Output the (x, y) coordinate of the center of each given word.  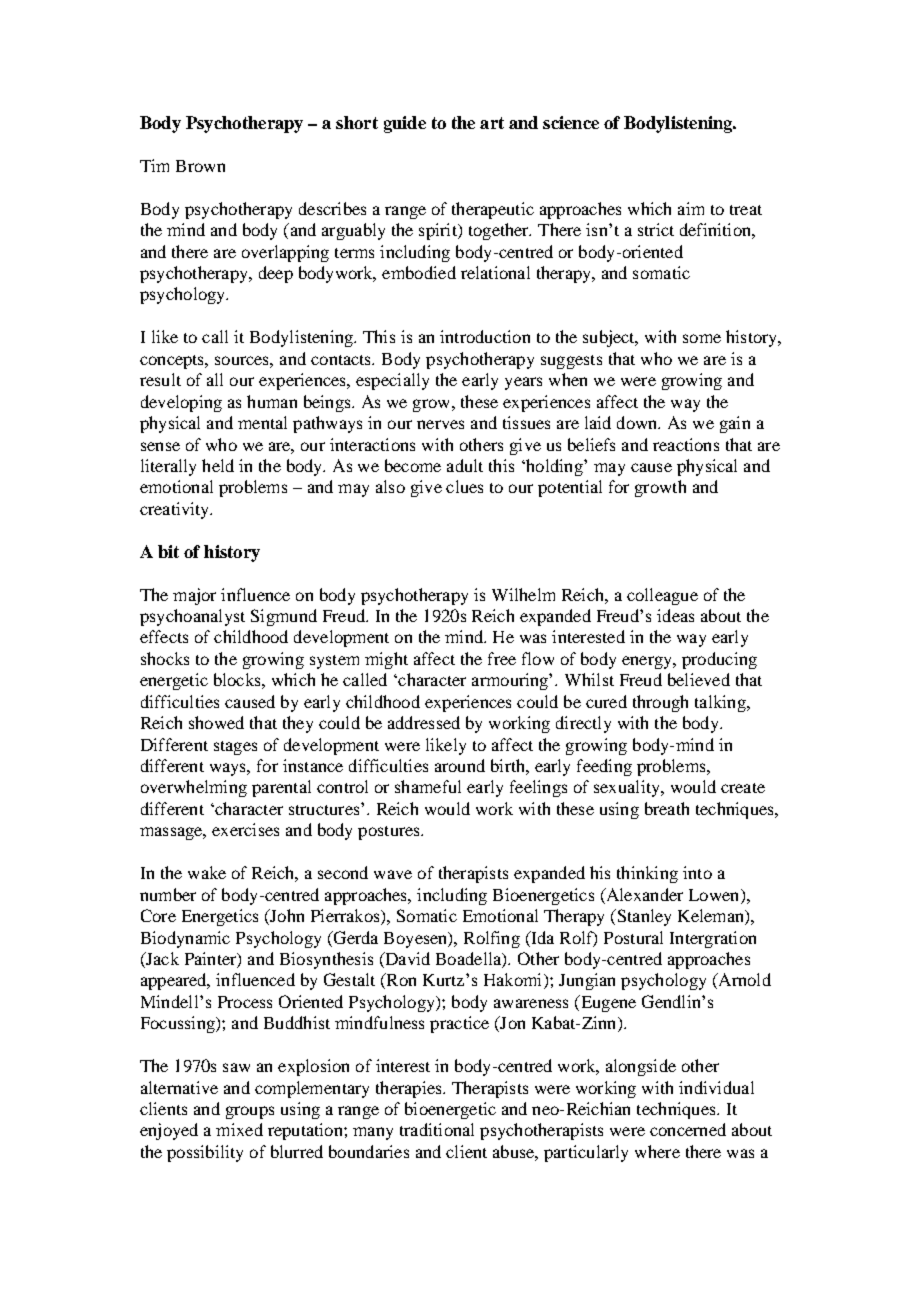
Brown (200, 166)
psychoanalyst (192, 617)
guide (405, 124)
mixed (239, 1129)
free (502, 658)
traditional (437, 1129)
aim (691, 208)
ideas (675, 615)
